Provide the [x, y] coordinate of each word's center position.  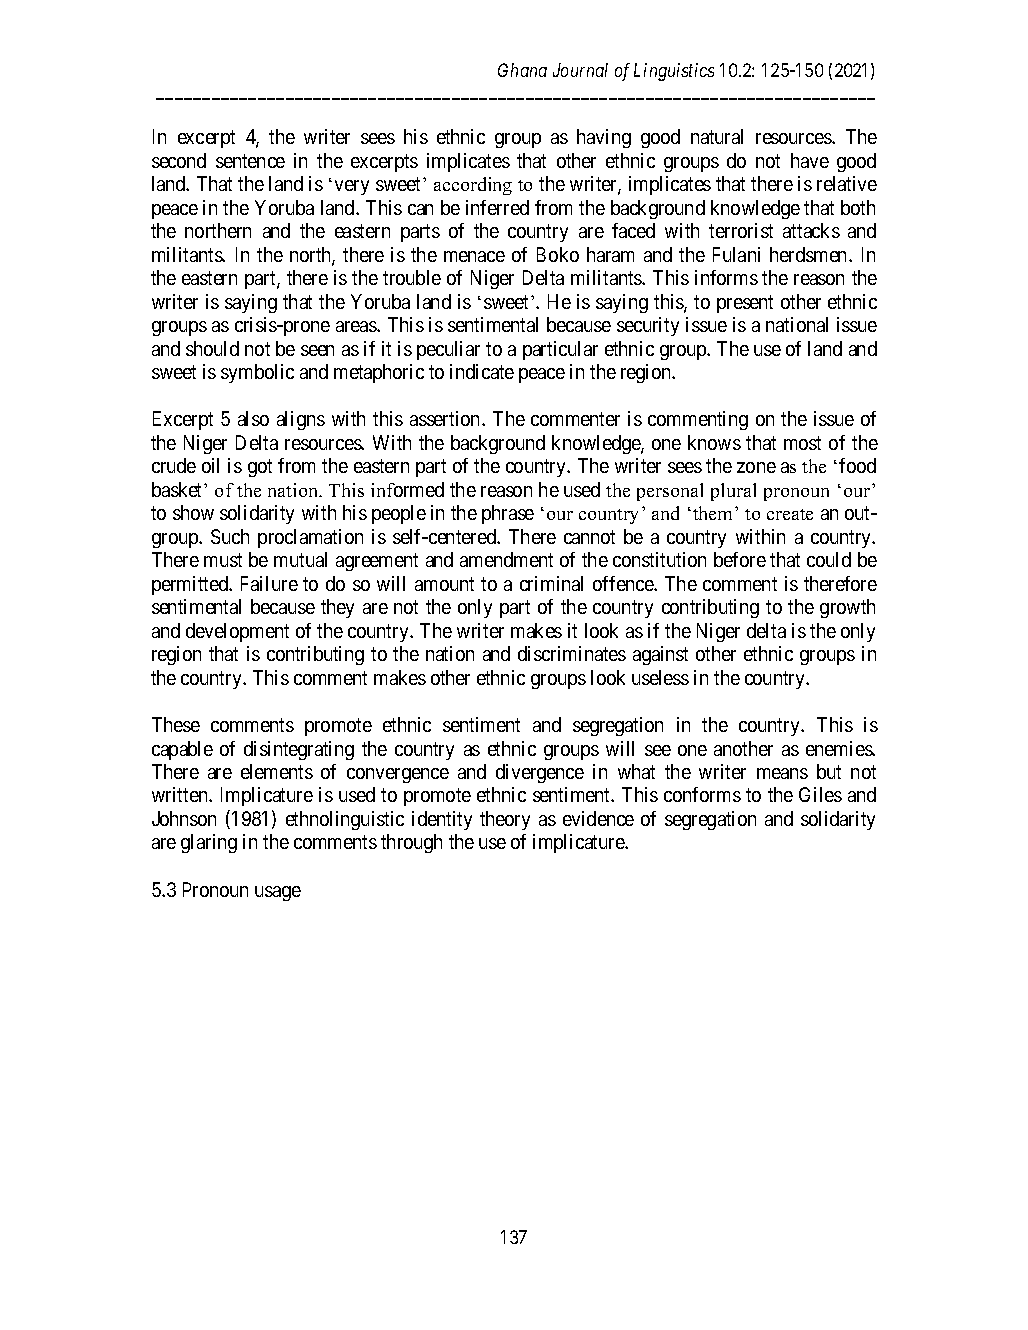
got [260, 468]
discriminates [572, 653]
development [237, 632]
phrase [508, 514]
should [212, 348]
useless [660, 677]
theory [505, 820]
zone [756, 467]
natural [717, 136]
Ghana [522, 70]
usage [278, 893]
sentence [250, 161]
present [745, 304]
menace [474, 256]
